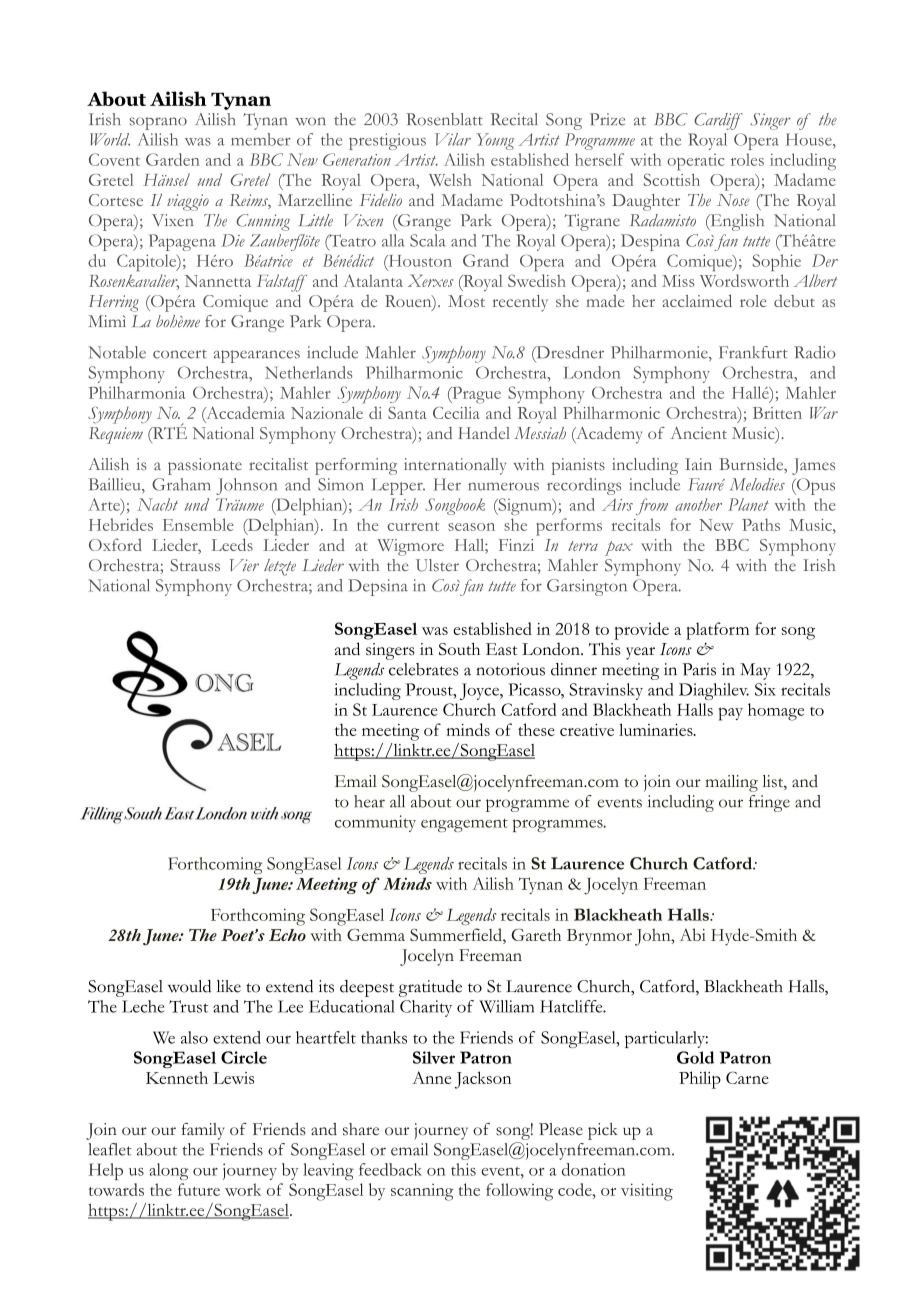 This screenshot has height=1308, width=924. What do you see at coordinates (757, 484) in the screenshot?
I see `Melodies` at bounding box center [757, 484].
